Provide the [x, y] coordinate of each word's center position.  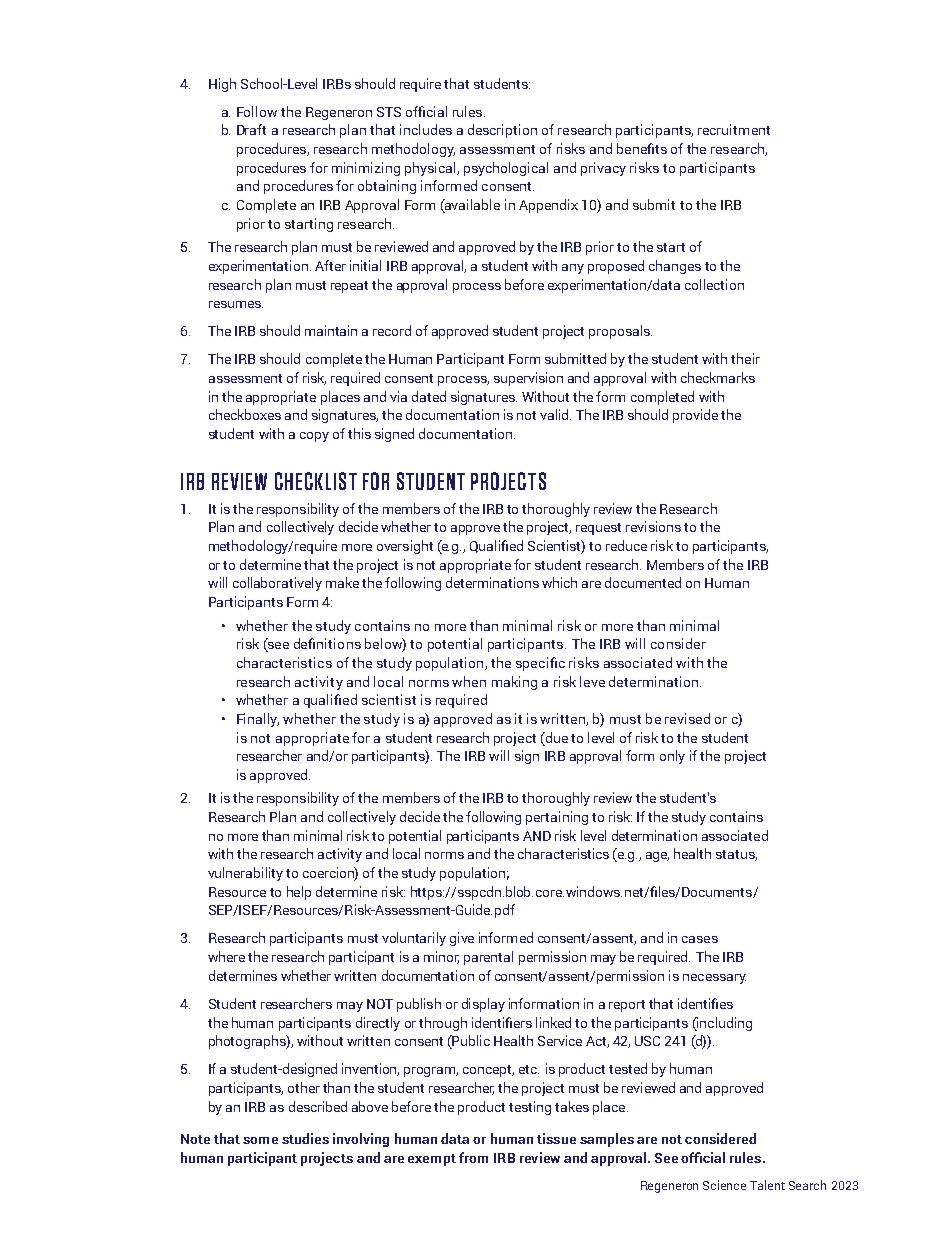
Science [724, 1185]
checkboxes [245, 414]
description [502, 131]
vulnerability [245, 874]
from [473, 1157]
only [672, 757]
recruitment [734, 129]
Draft [251, 129]
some [260, 1140]
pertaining [557, 818]
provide [695, 416]
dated [429, 396]
